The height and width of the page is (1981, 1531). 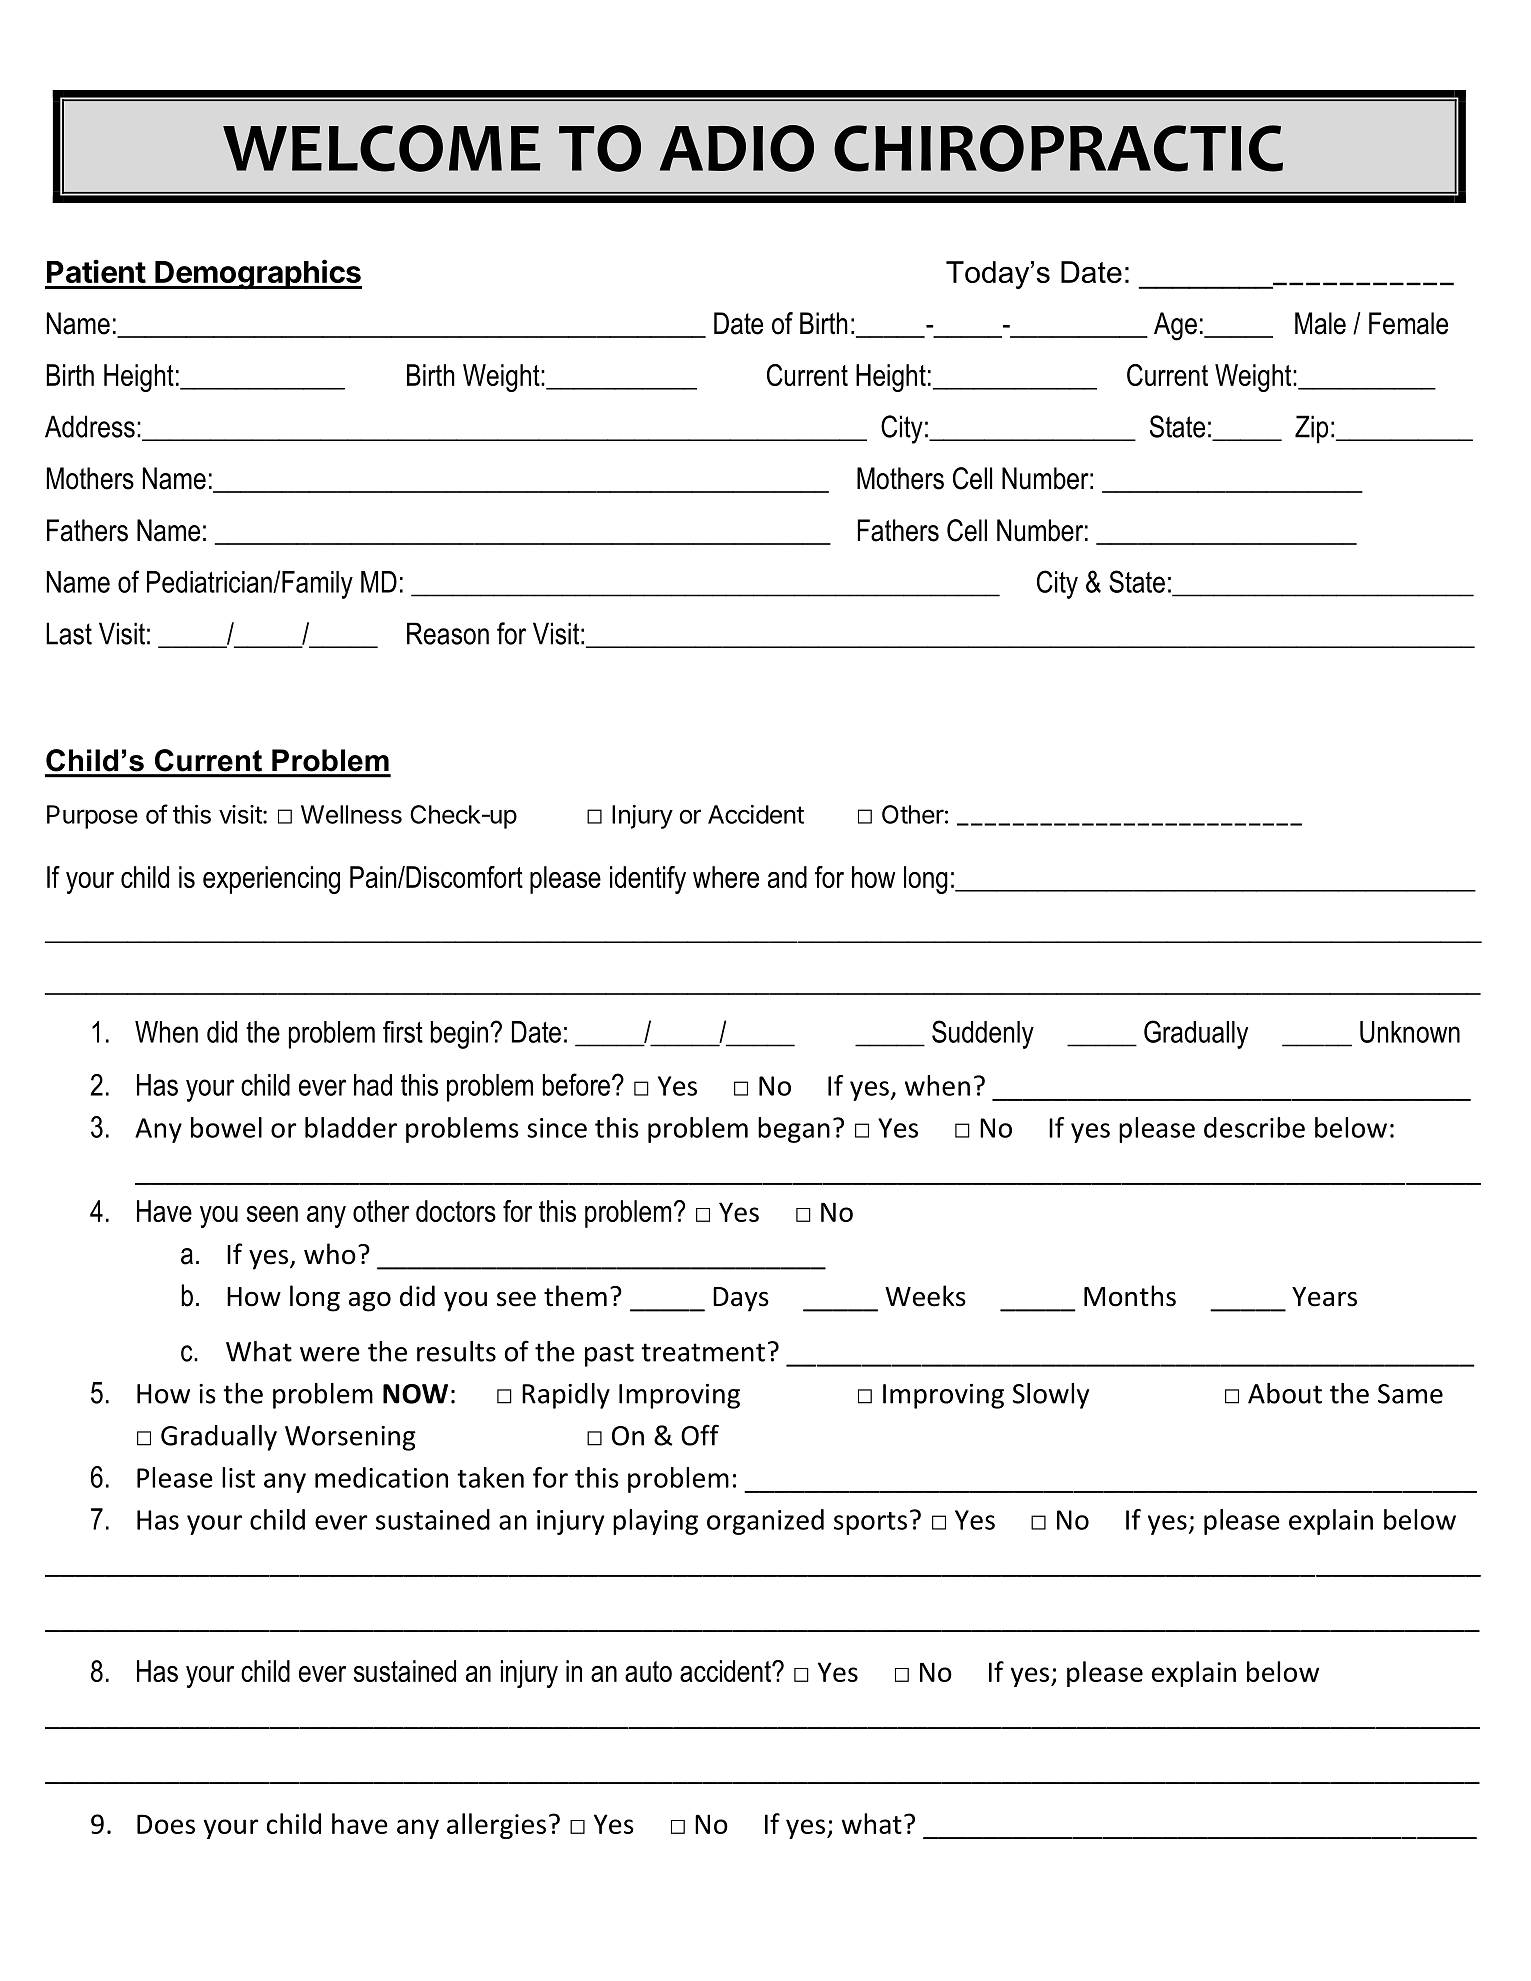 I want to click on Demographics, so click(x=257, y=274).
